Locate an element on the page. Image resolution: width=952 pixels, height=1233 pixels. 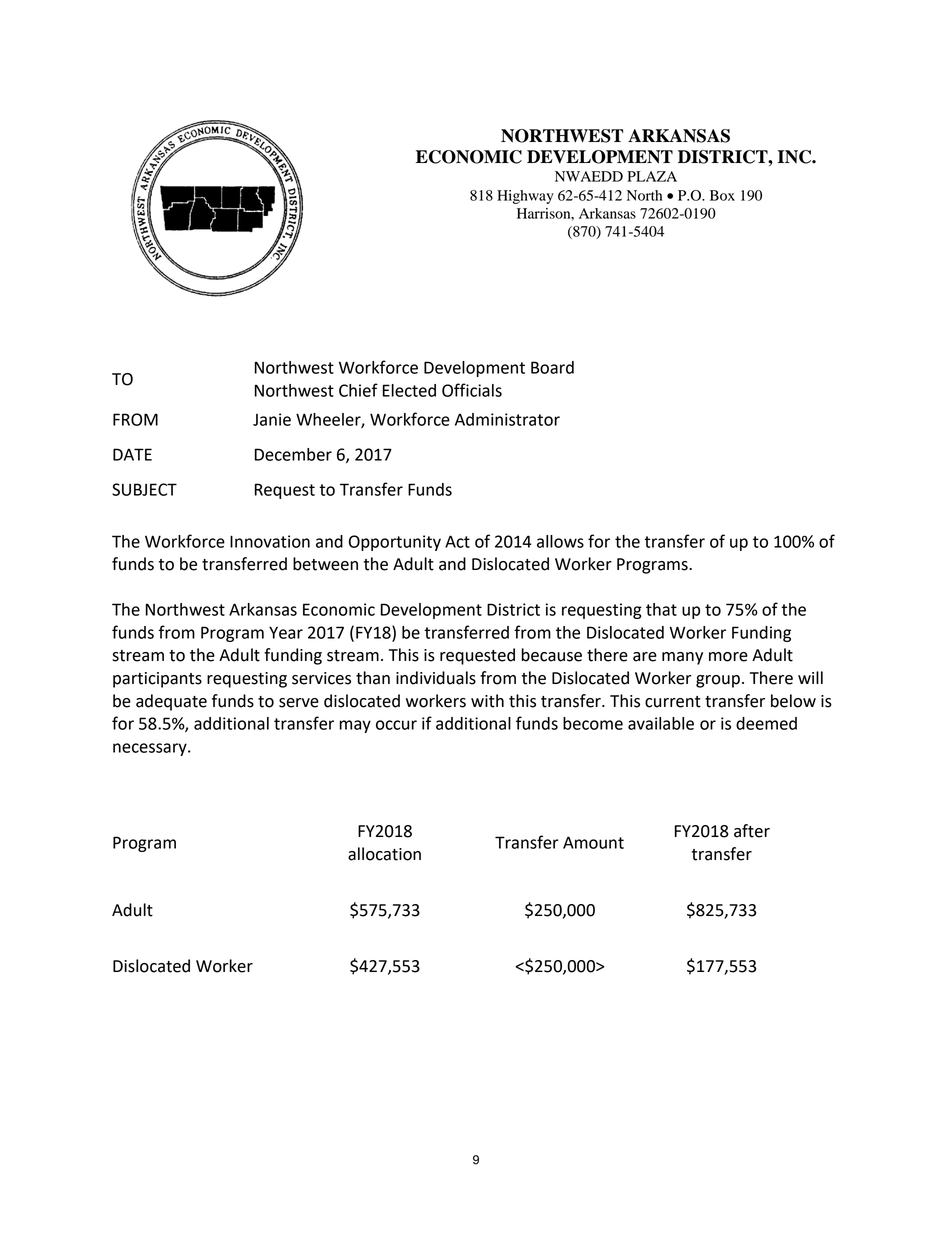
Box is located at coordinates (722, 195).
